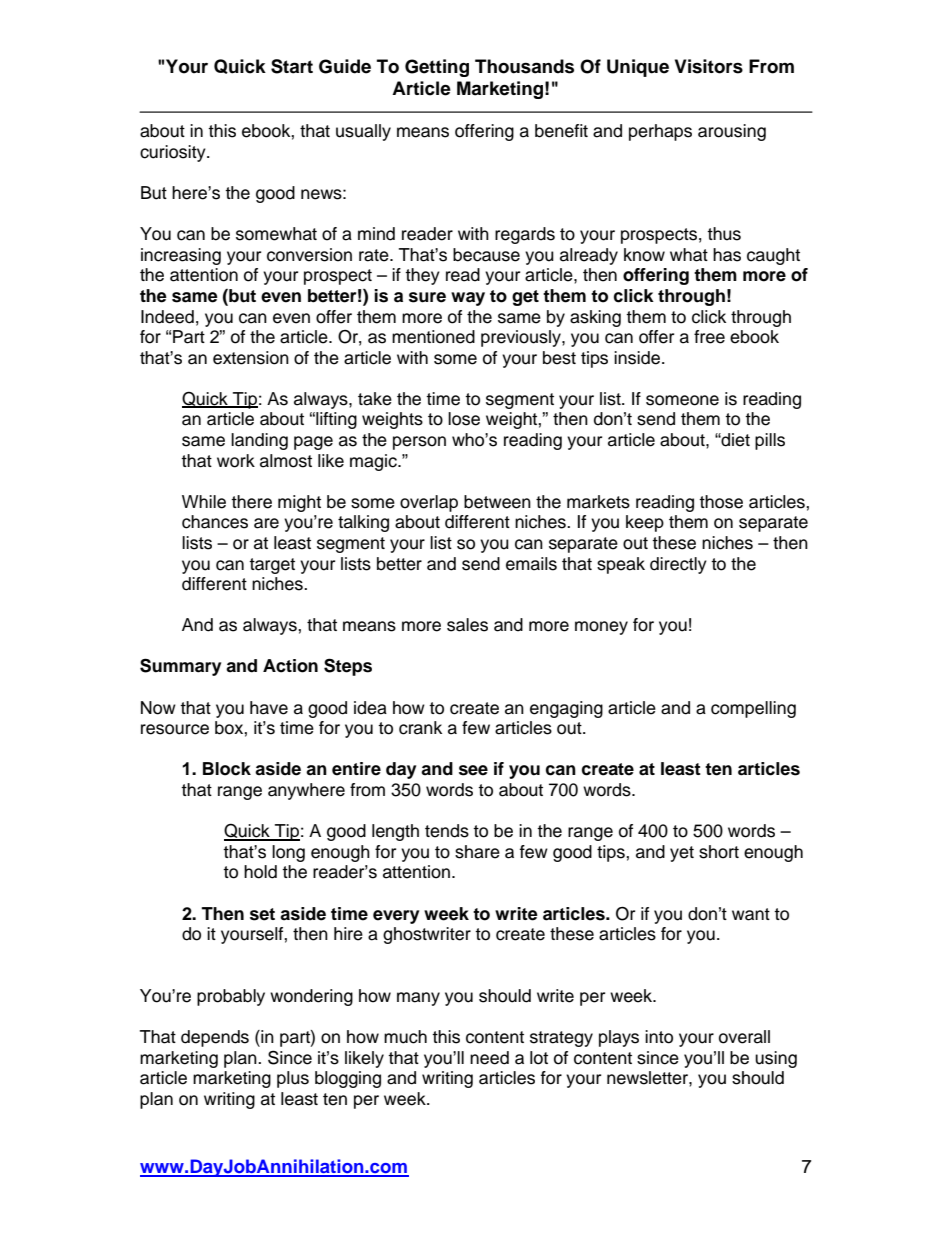 The image size is (952, 1233). I want to click on extension, so click(251, 358).
